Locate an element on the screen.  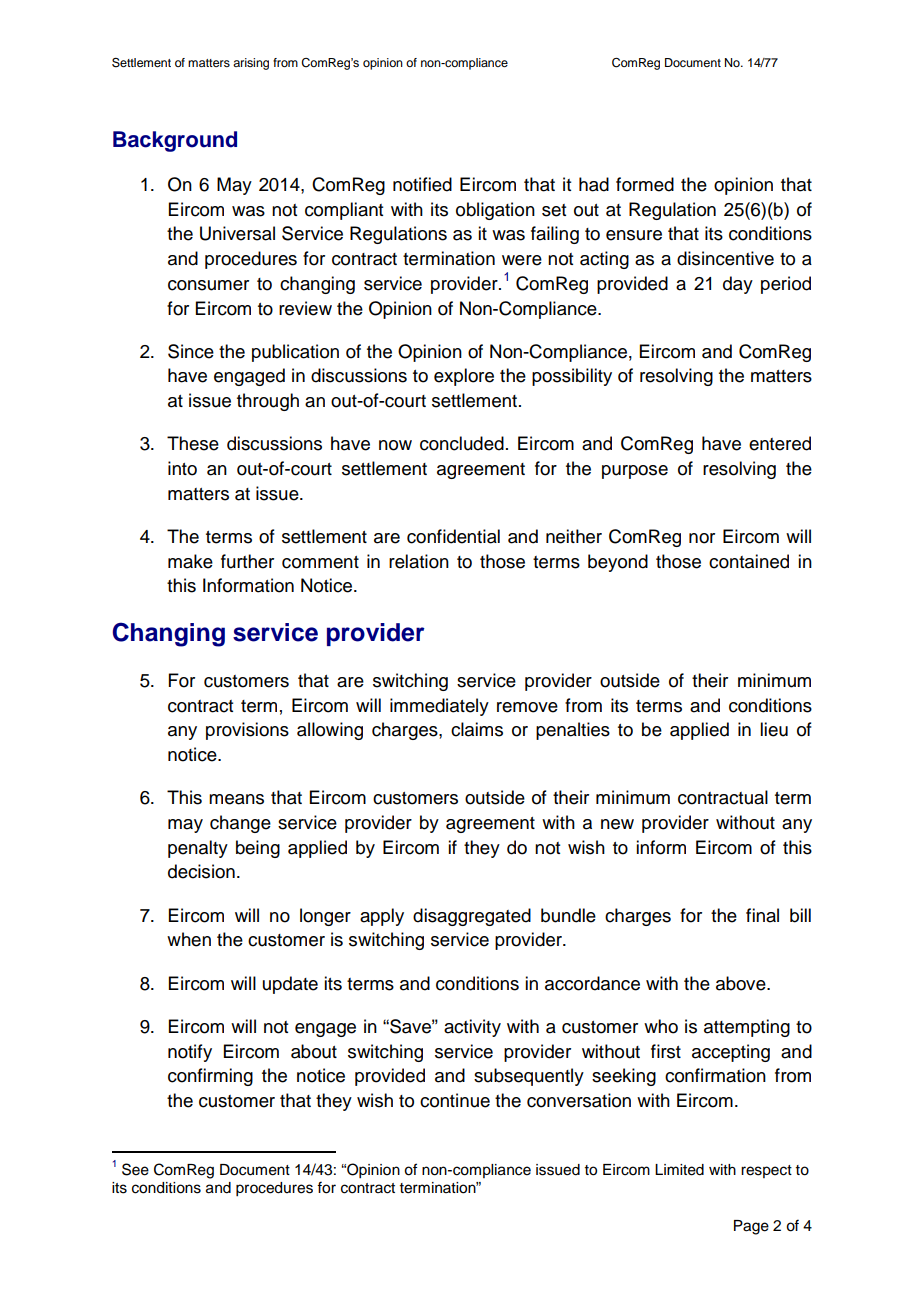
arising is located at coordinates (251, 64).
